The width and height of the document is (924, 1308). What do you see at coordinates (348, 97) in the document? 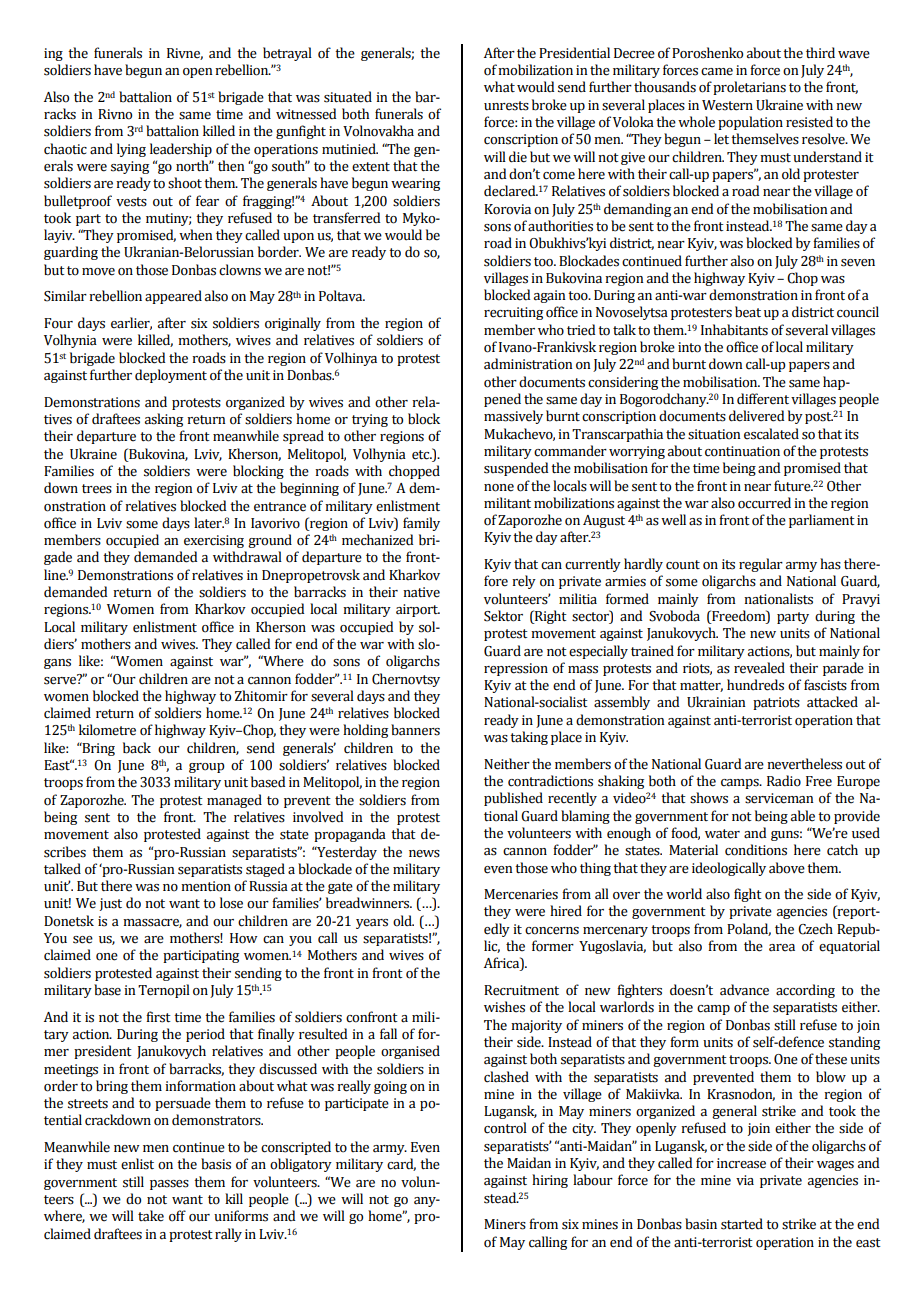
I see `situated` at bounding box center [348, 97].
